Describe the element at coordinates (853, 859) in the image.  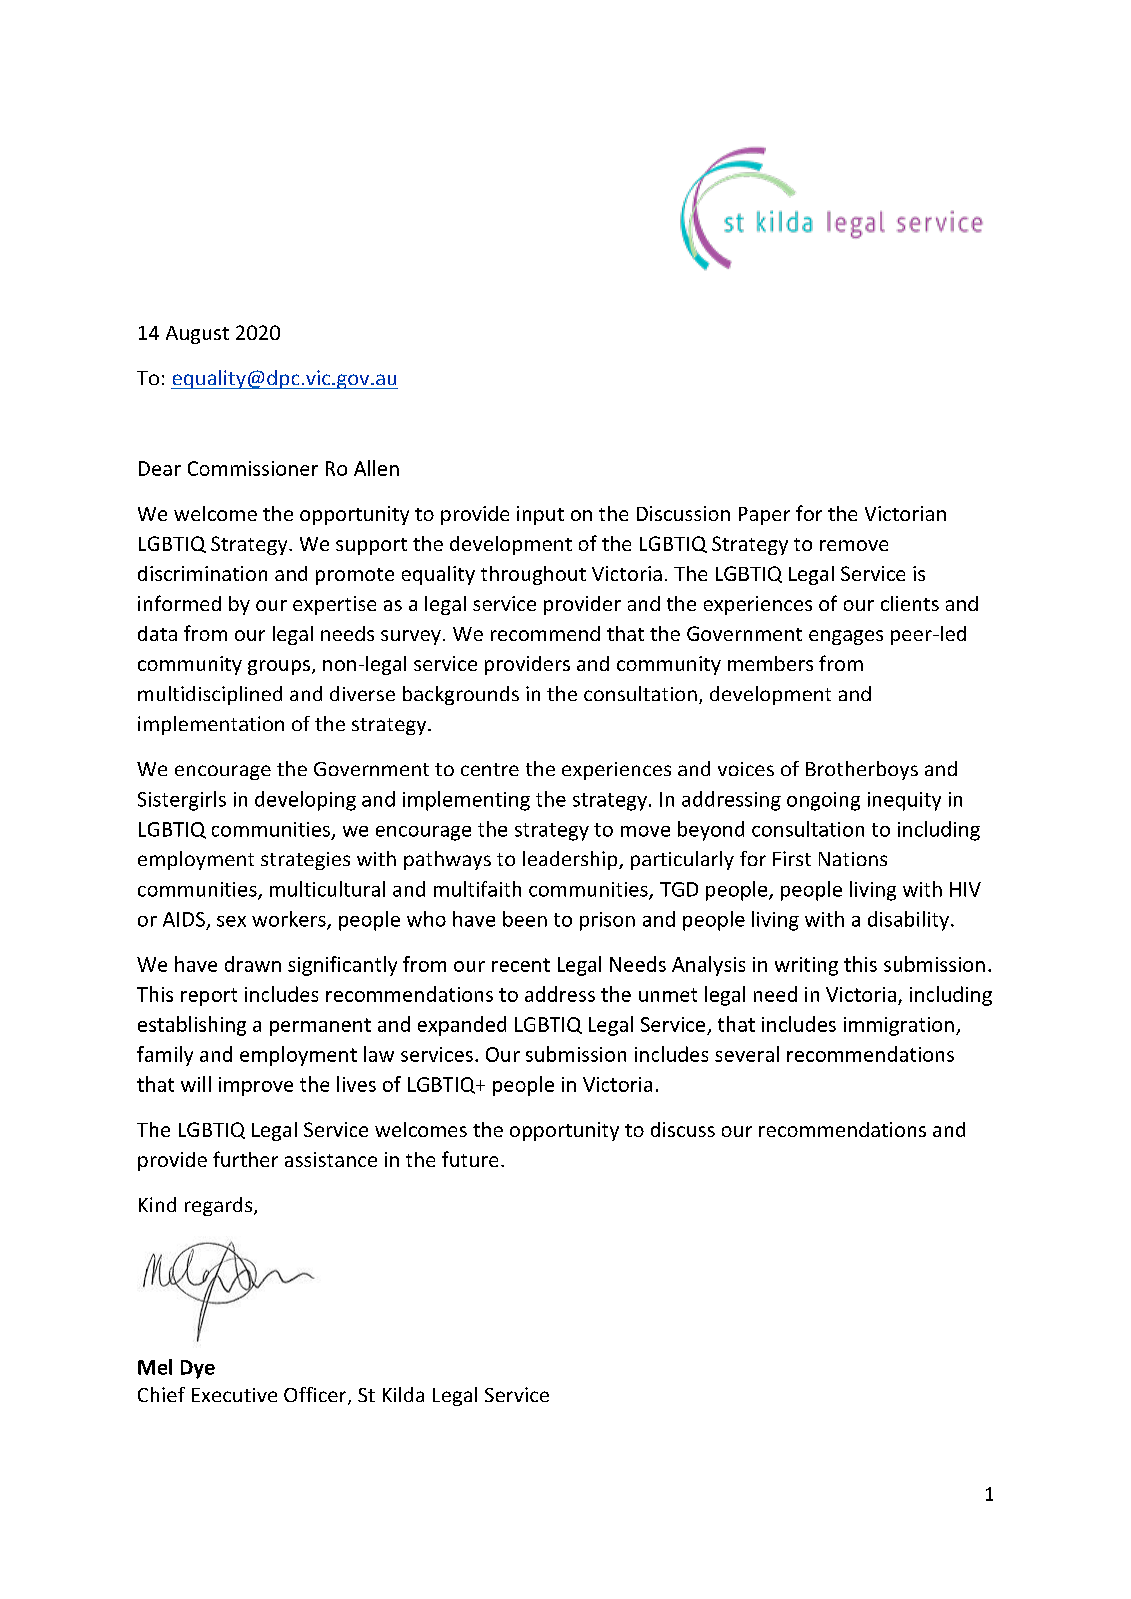
I see `Nations` at that location.
